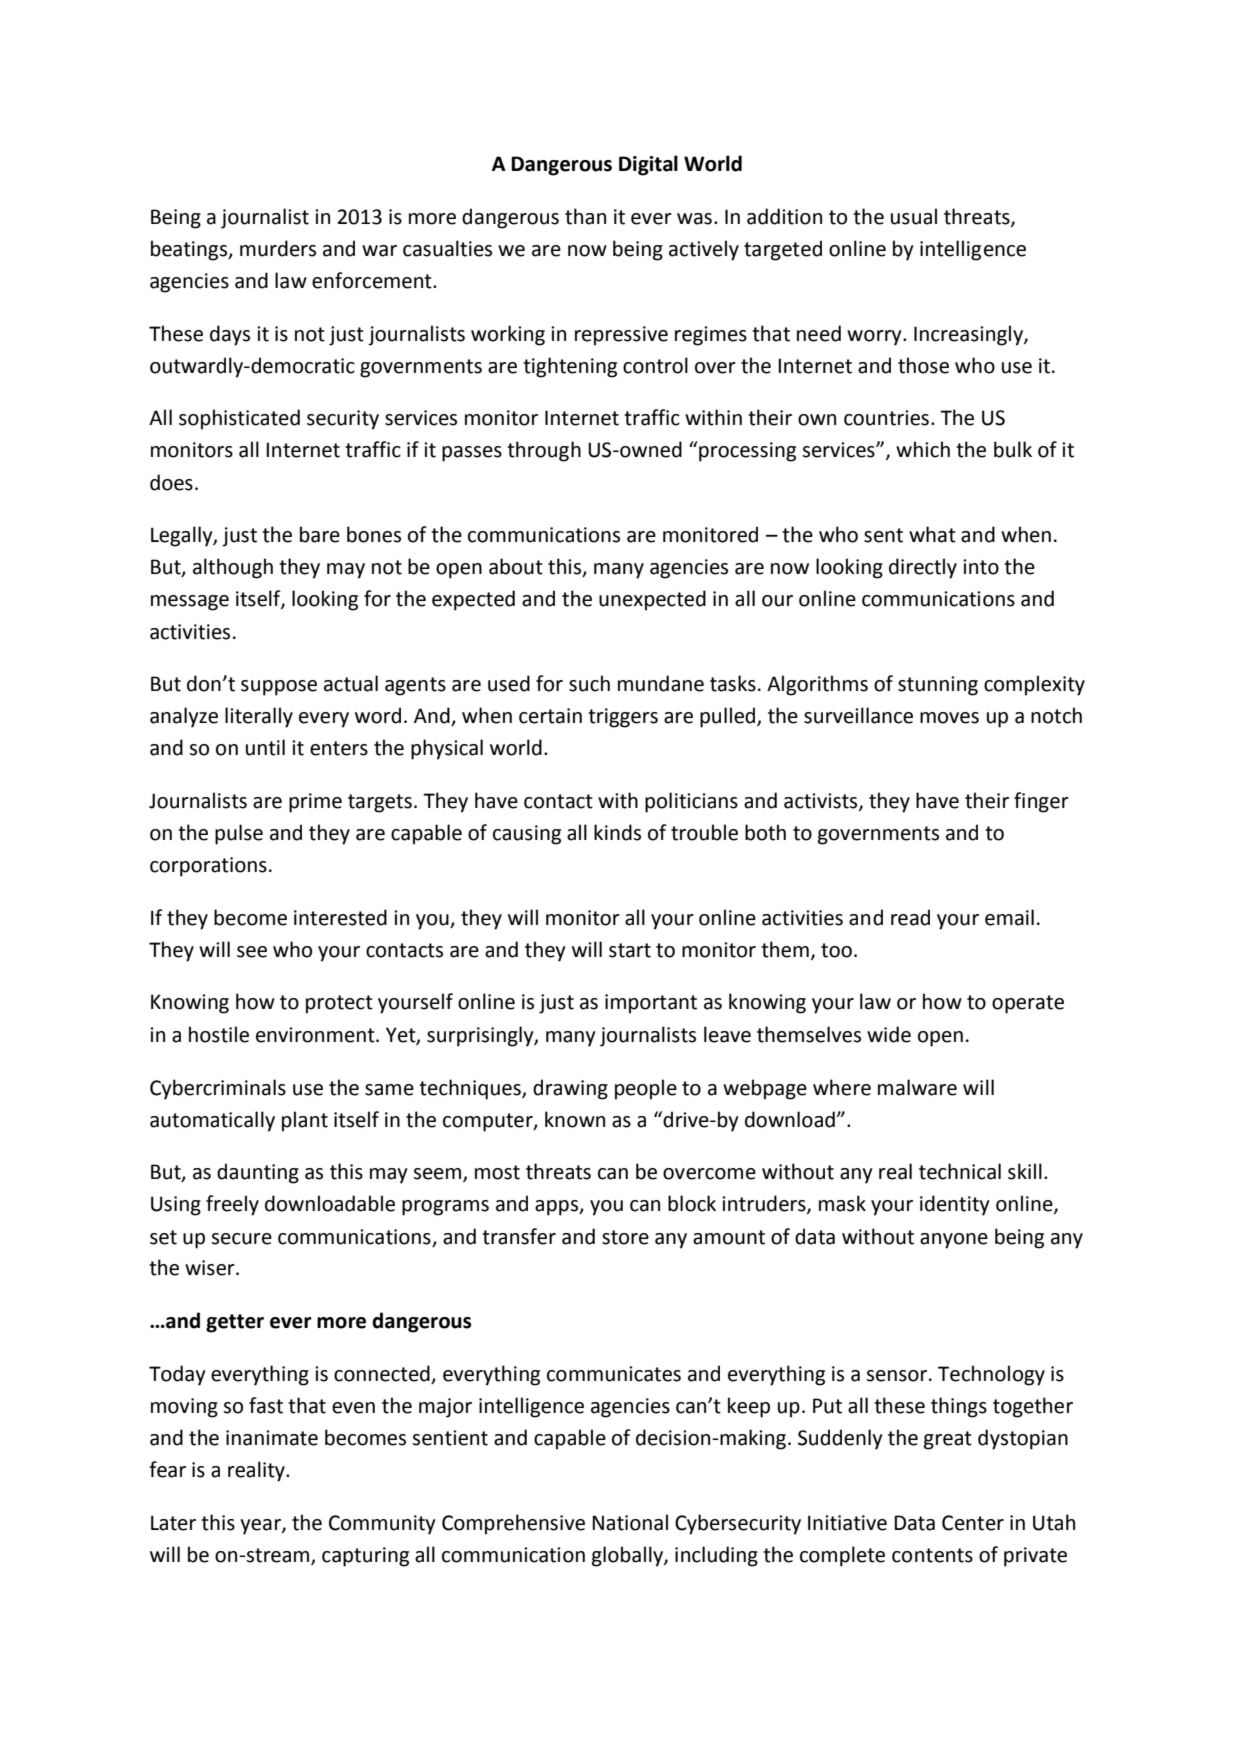  I want to click on usual, so click(914, 216).
